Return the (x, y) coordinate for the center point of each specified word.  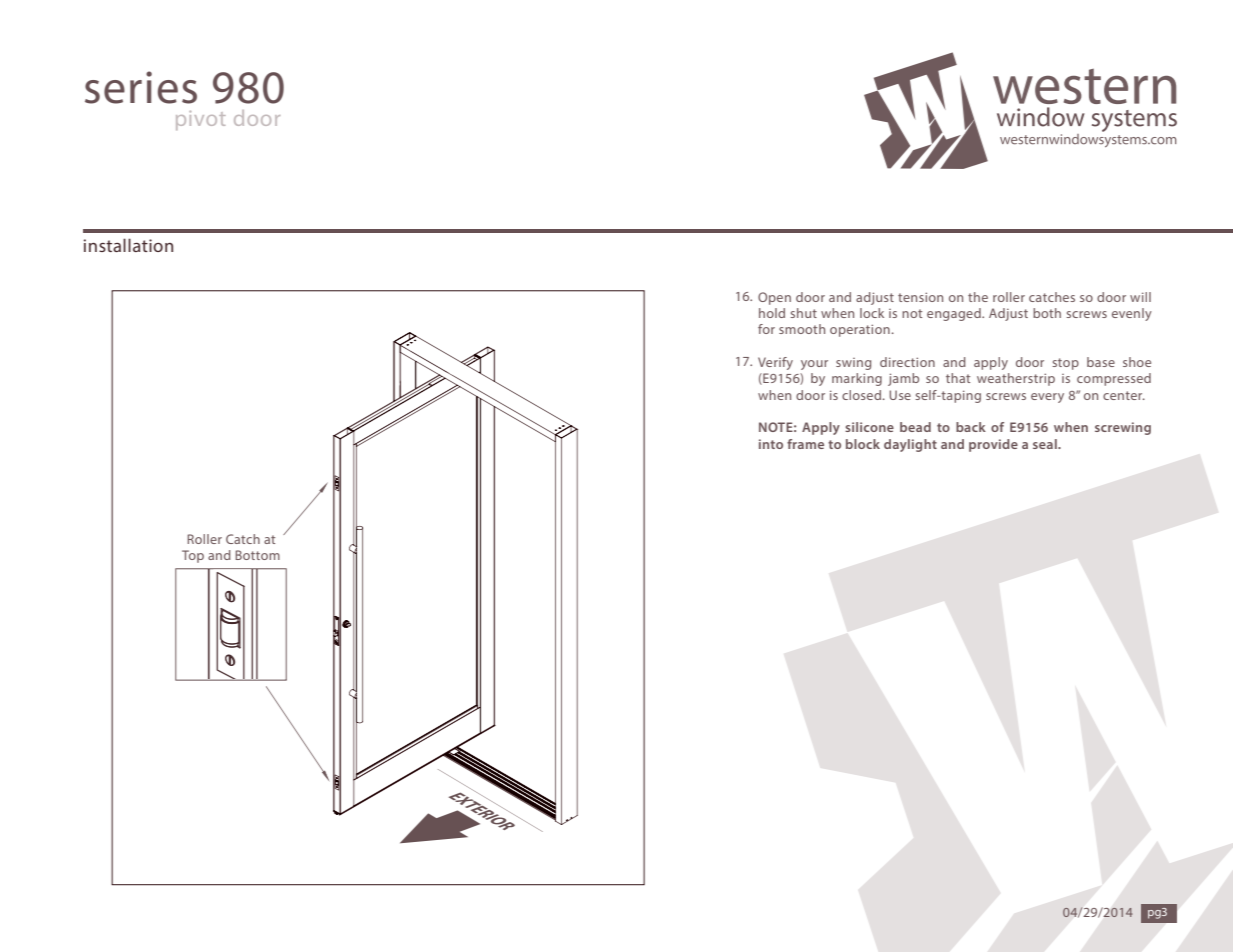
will (1140, 297)
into (771, 444)
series (141, 87)
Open (774, 298)
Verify (775, 363)
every (1047, 398)
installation (128, 245)
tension (920, 297)
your (814, 365)
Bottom (257, 555)
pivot (201, 120)
